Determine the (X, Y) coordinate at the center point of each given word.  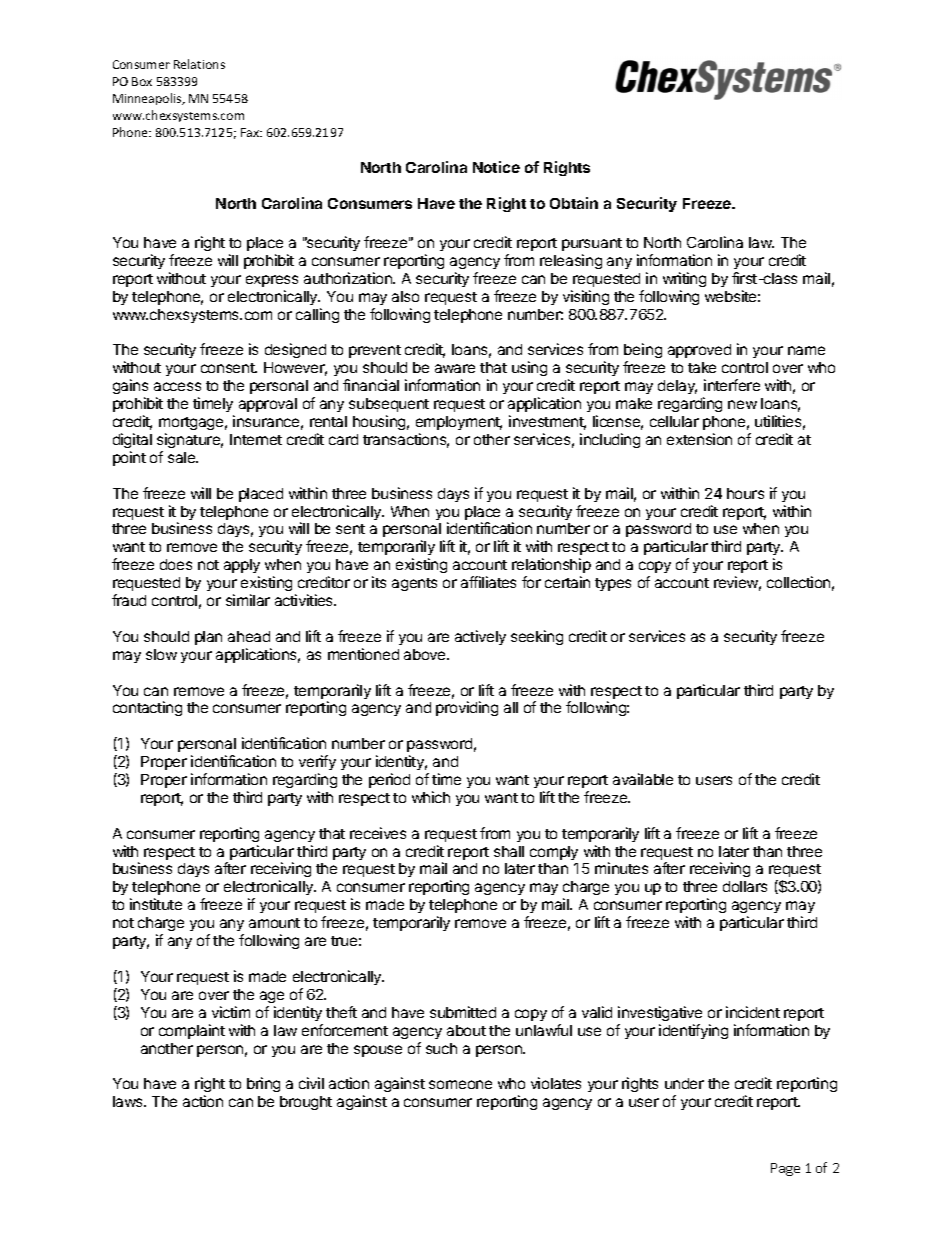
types (613, 584)
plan (208, 638)
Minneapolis (148, 99)
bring (263, 1084)
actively (480, 637)
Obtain (574, 203)
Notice (496, 167)
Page (785, 1169)
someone (460, 1084)
